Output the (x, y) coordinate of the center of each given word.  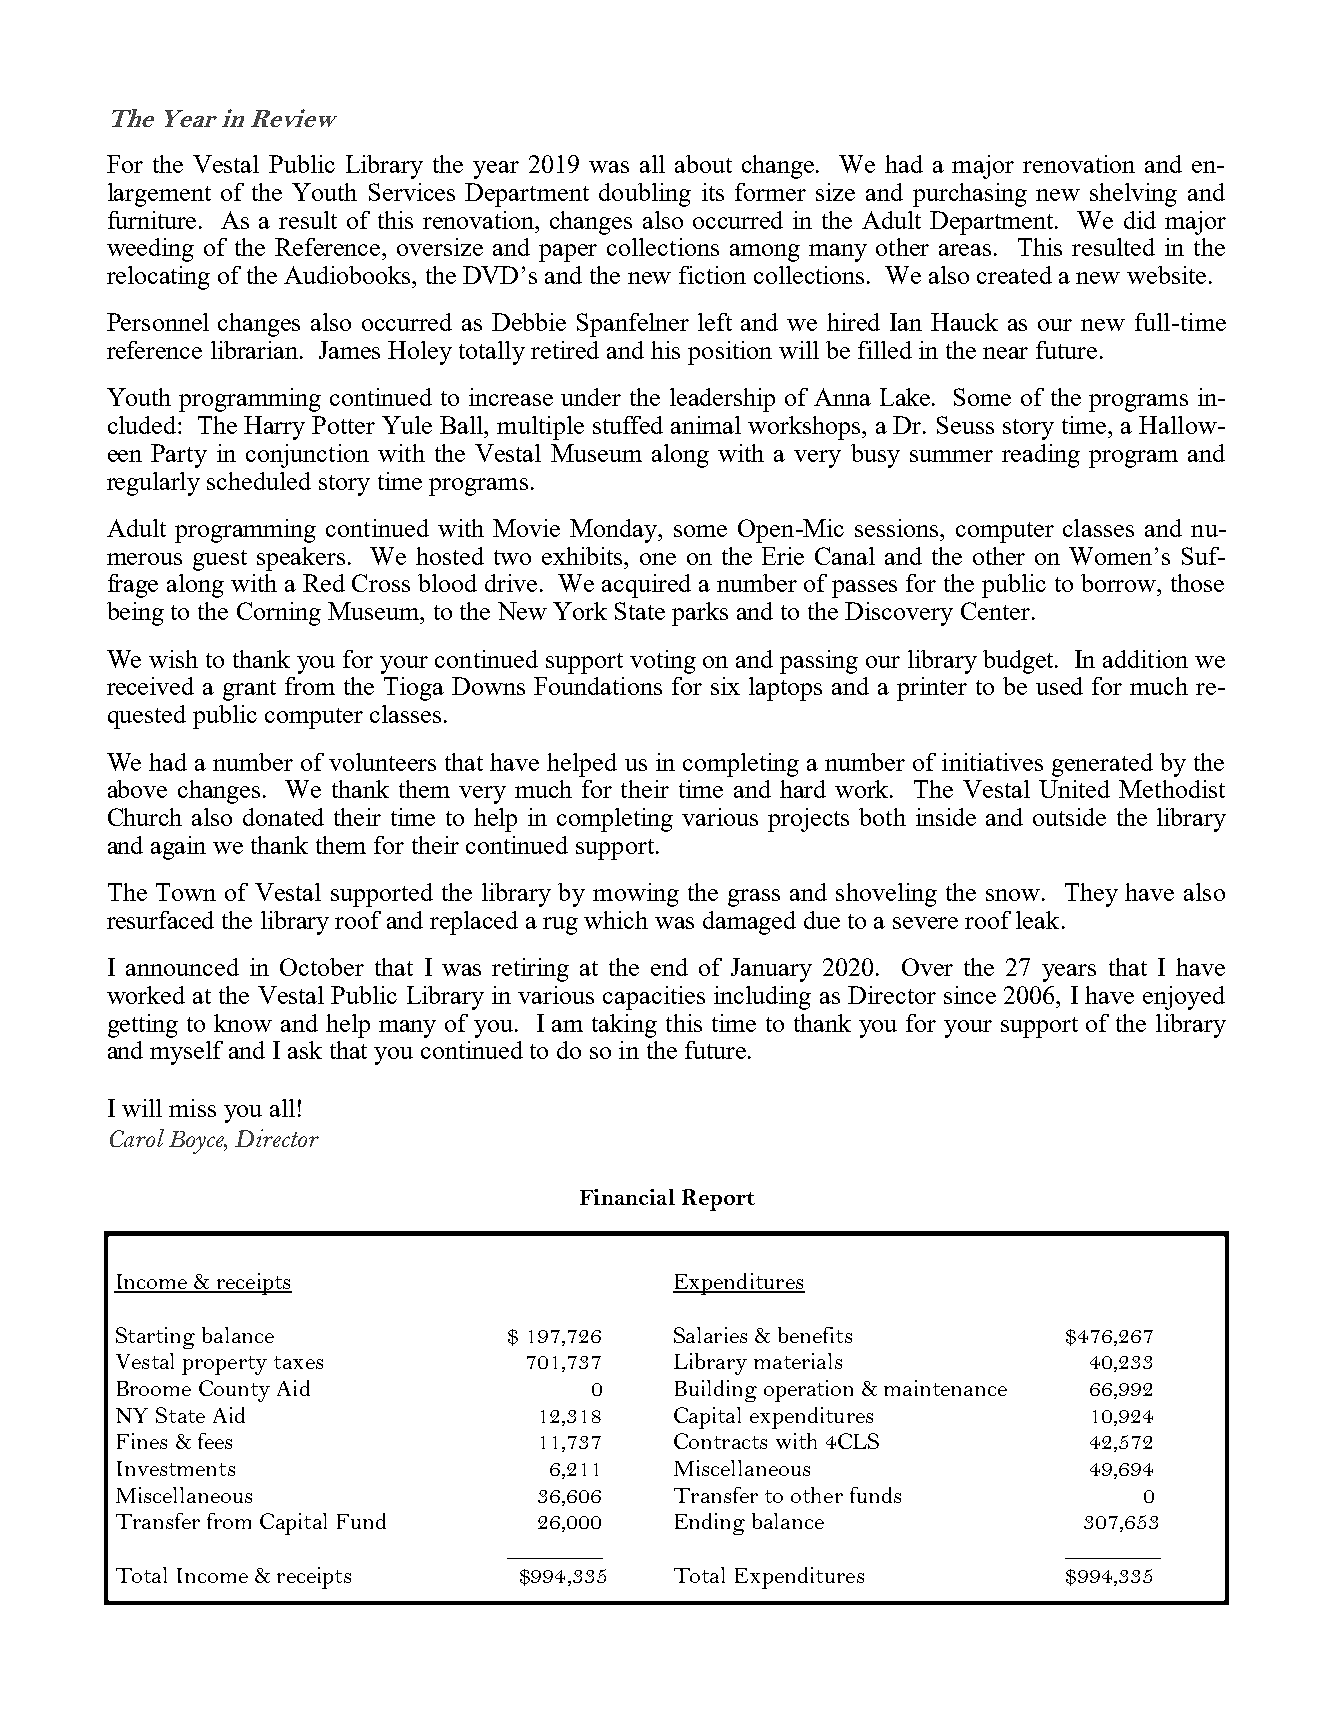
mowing (636, 895)
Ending (710, 1524)
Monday (615, 531)
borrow (1120, 583)
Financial (627, 1197)
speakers (301, 559)
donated (283, 817)
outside (1069, 817)
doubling (645, 195)
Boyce (198, 1142)
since (970, 995)
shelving (1133, 195)
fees (215, 1441)
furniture (154, 220)
